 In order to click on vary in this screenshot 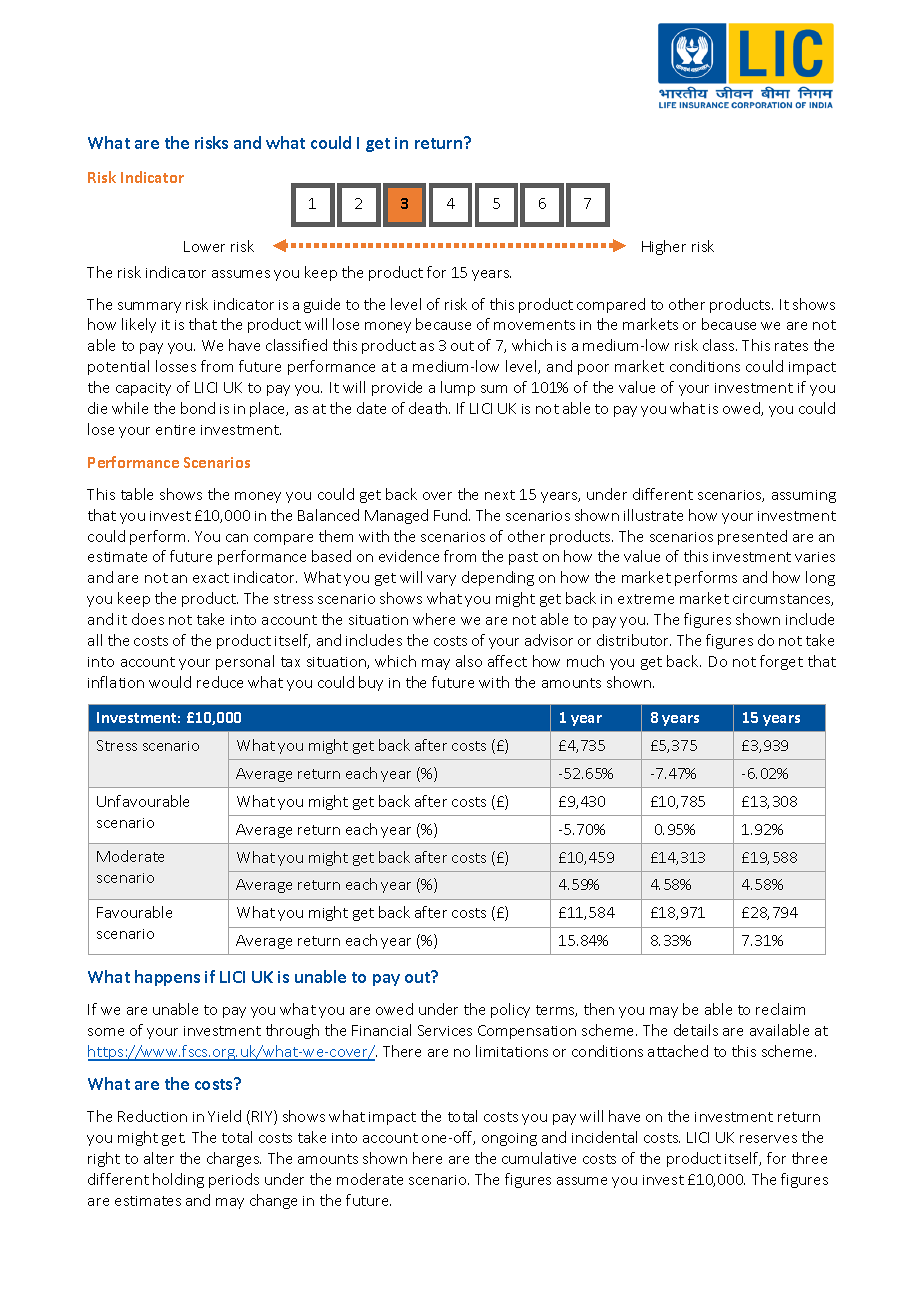, I will do `click(441, 580)`.
